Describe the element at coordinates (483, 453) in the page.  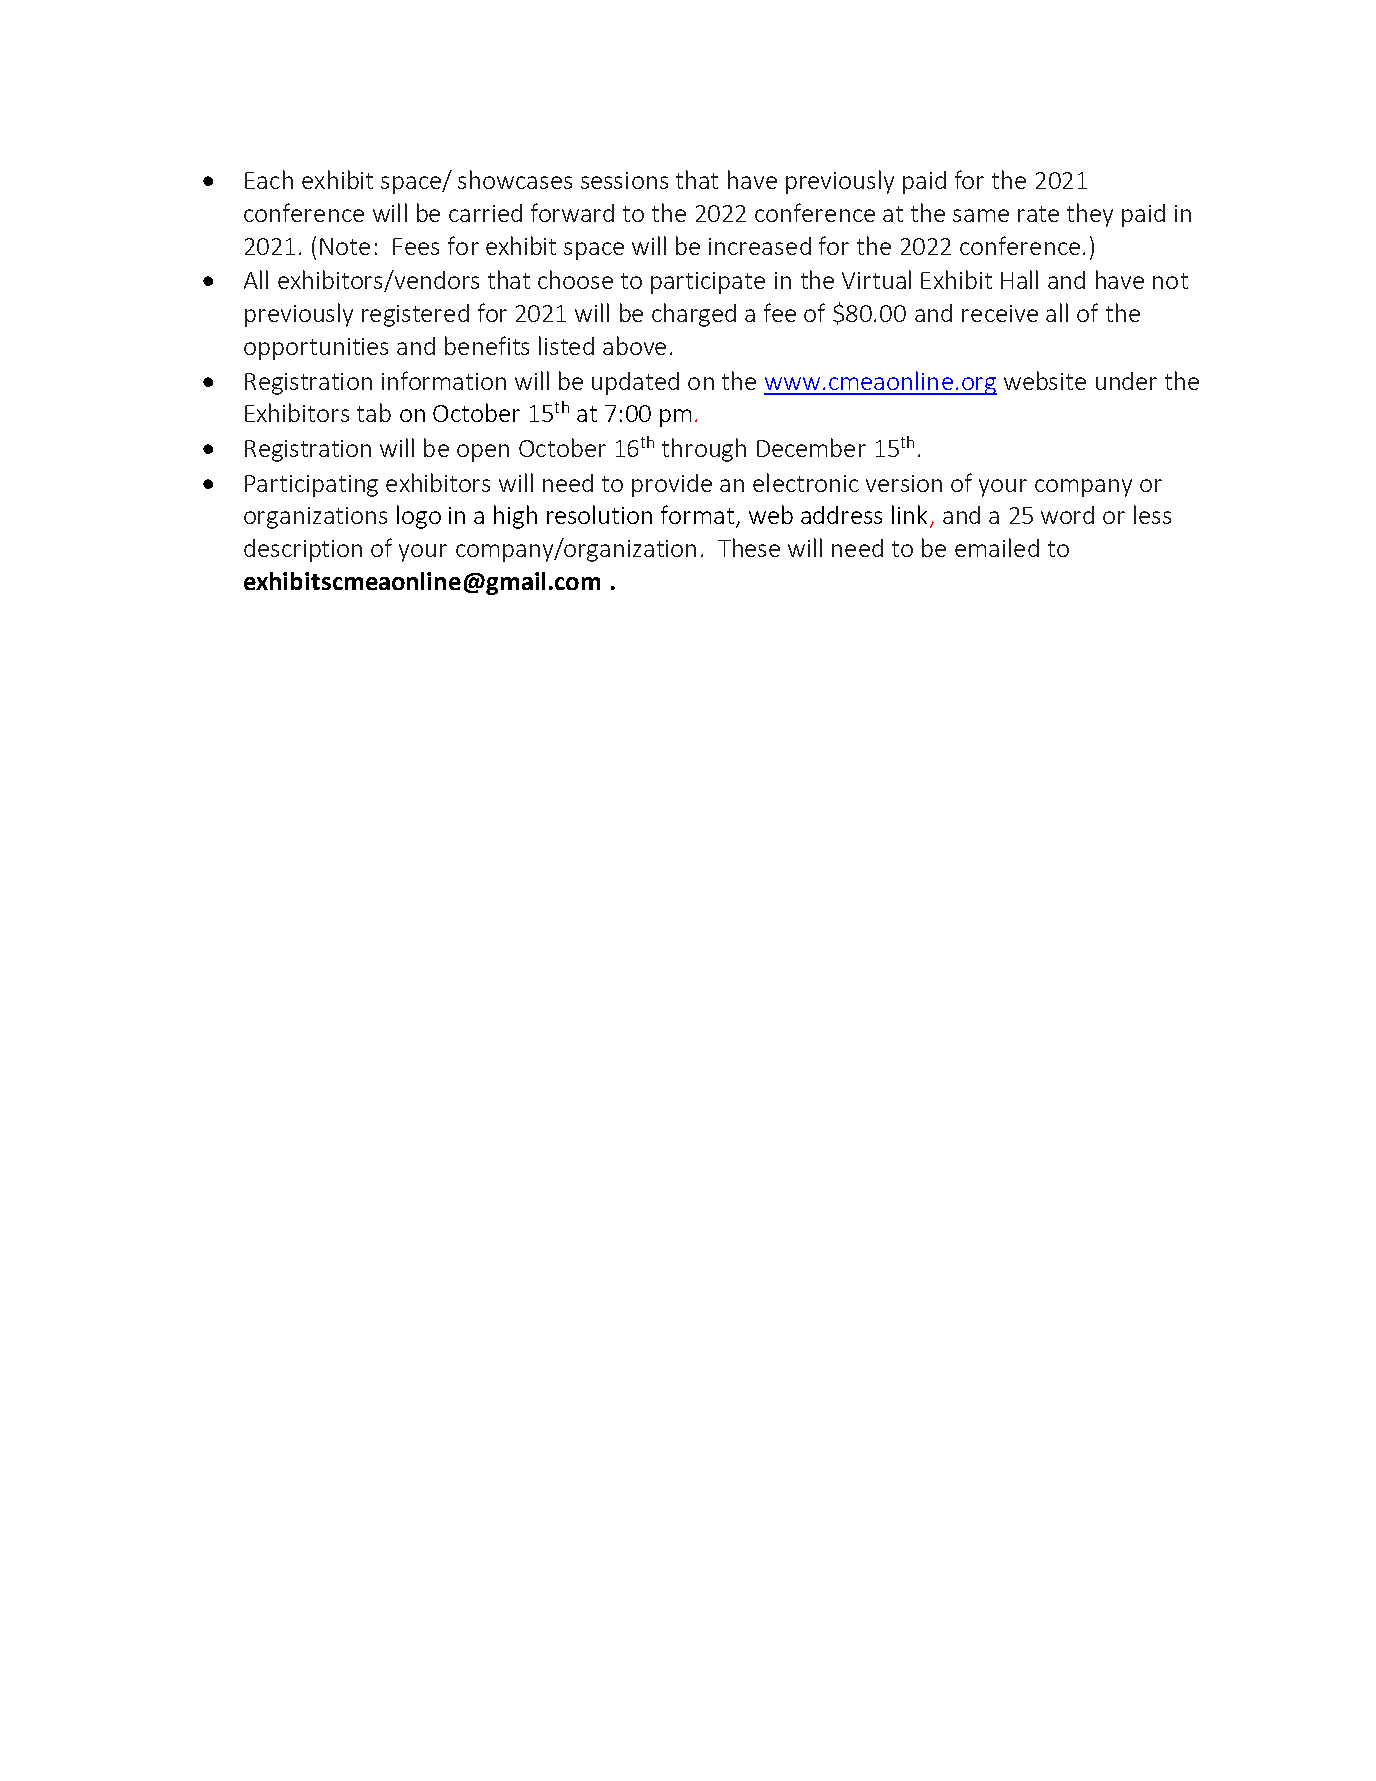
I see `open` at that location.
